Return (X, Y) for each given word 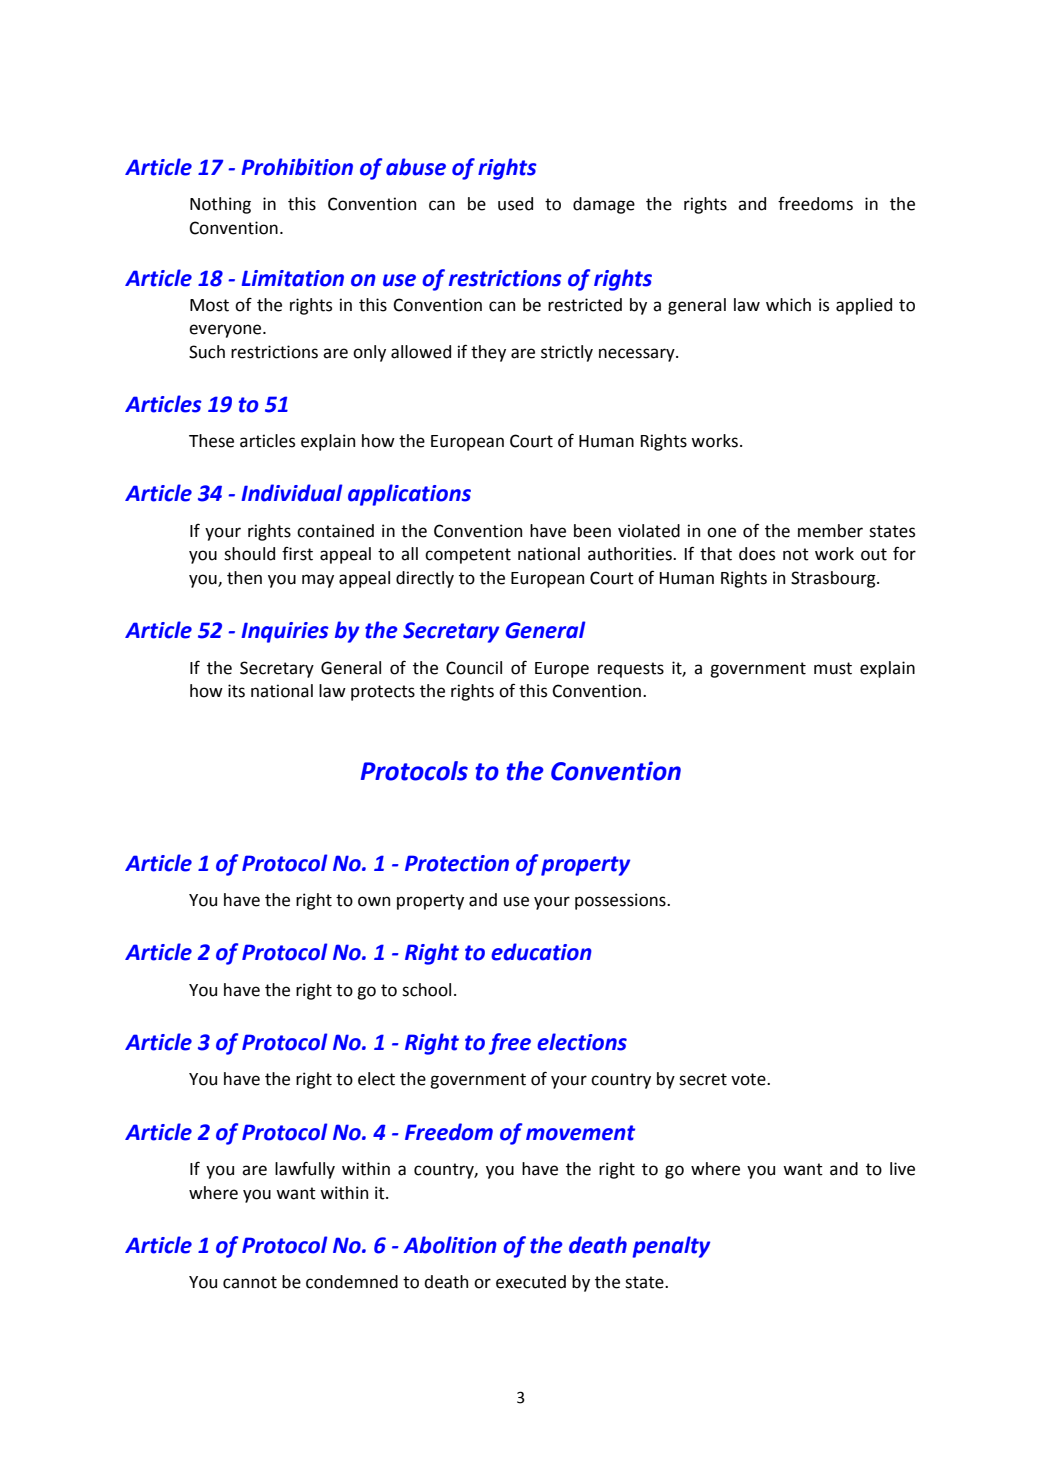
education (541, 952)
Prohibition (297, 167)
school (426, 990)
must (833, 668)
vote (749, 1079)
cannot (250, 1282)
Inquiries (285, 632)
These (211, 441)
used (515, 204)
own (374, 901)
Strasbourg (834, 579)
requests (631, 670)
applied (864, 306)
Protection (457, 863)
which (788, 305)
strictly (567, 353)
